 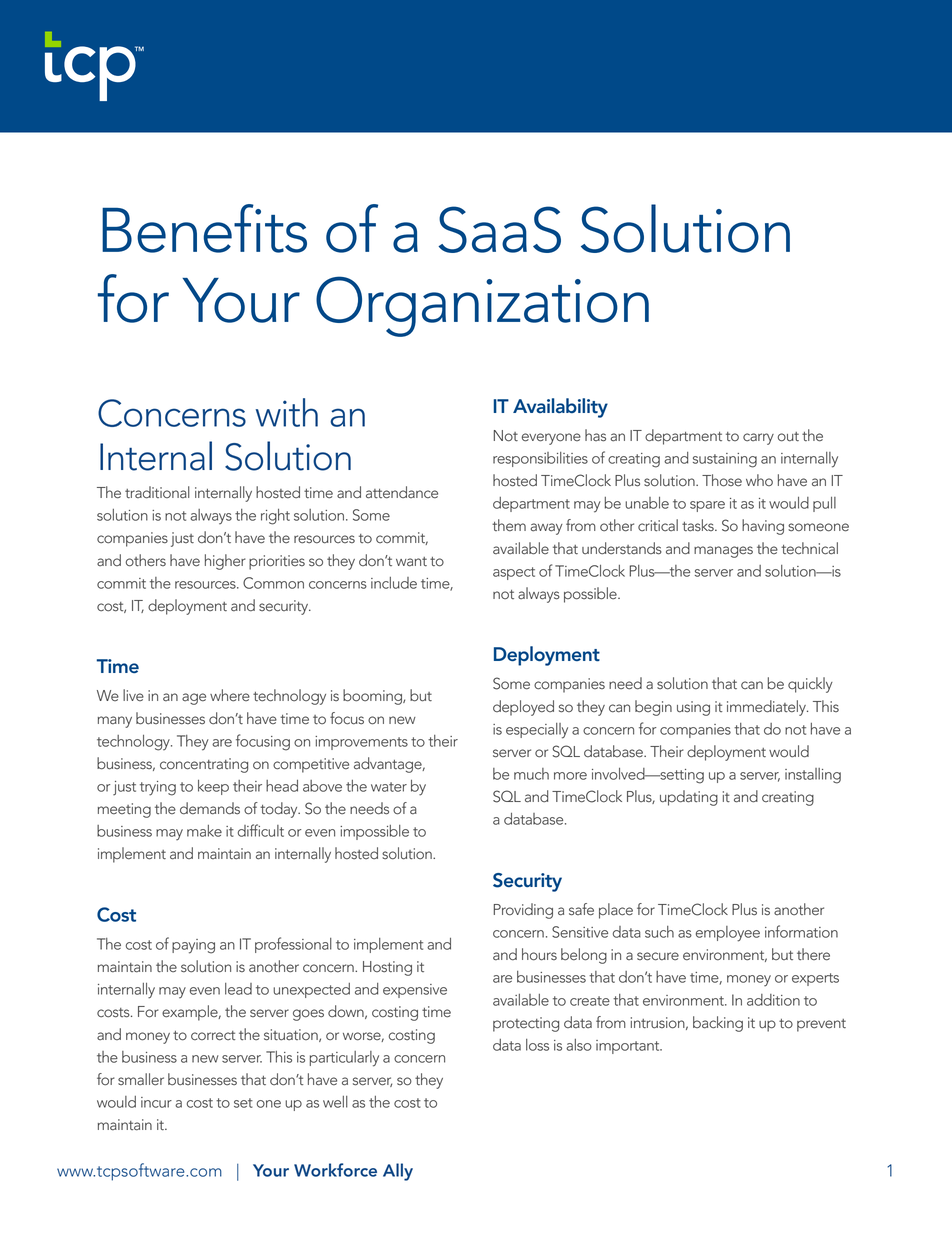 I want to click on responsibilities, so click(x=540, y=459).
